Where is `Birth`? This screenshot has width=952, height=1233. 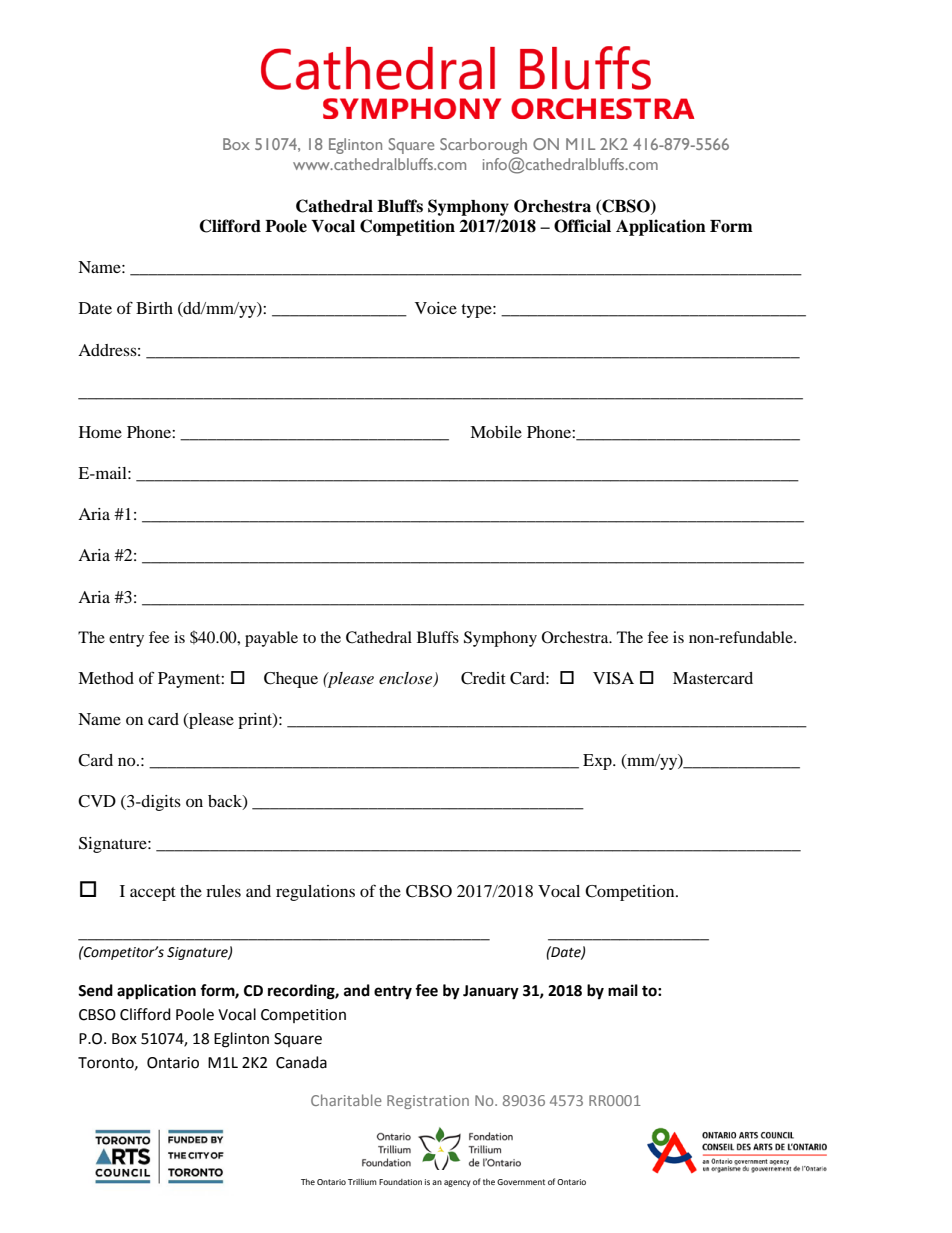
Birth is located at coordinates (154, 308).
